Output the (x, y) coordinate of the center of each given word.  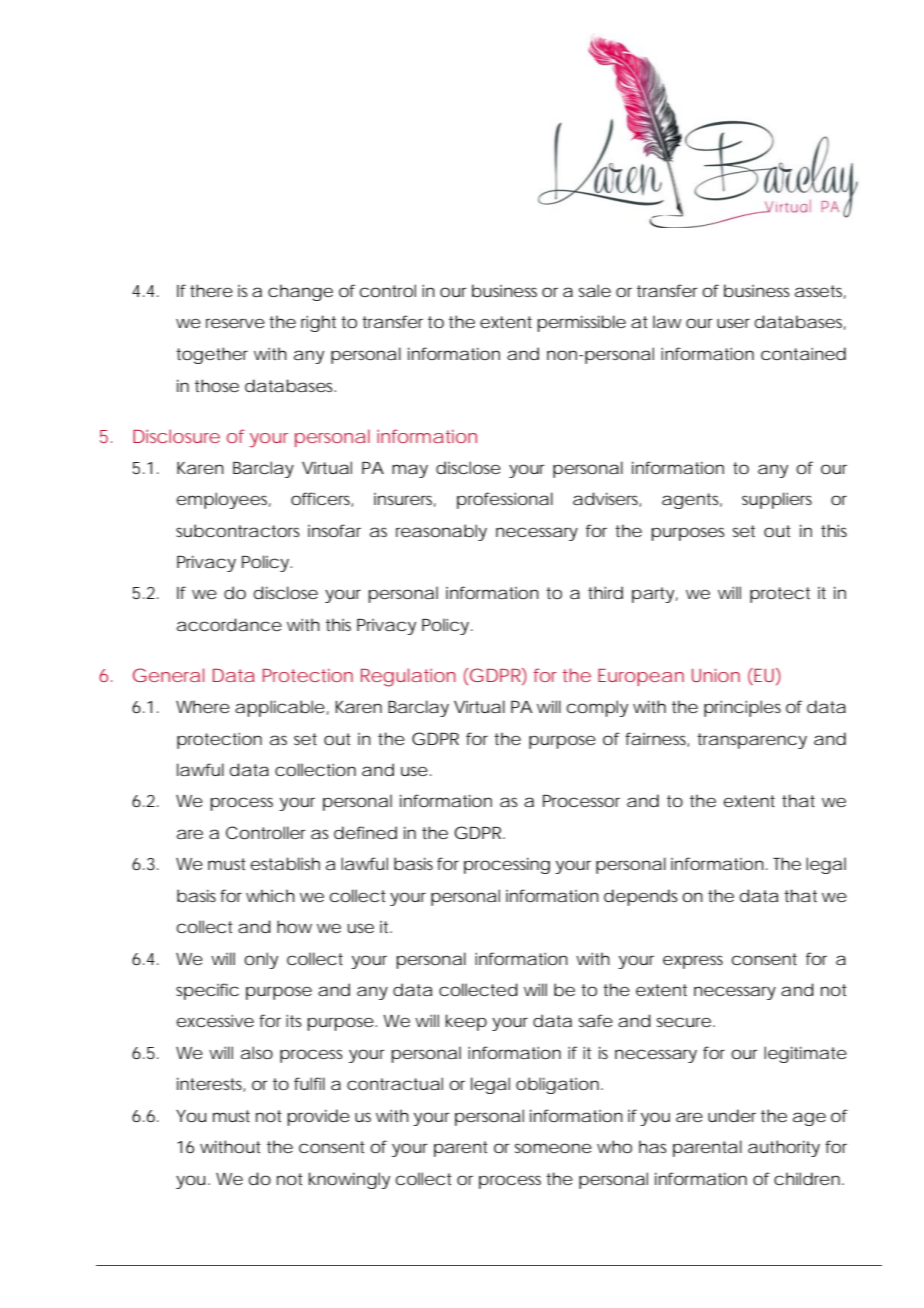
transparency (752, 741)
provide (318, 1117)
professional (505, 500)
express (693, 962)
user (733, 323)
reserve (235, 323)
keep (466, 1022)
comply (597, 708)
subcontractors (237, 531)
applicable (280, 708)
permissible (581, 323)
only (261, 960)
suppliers (777, 500)
